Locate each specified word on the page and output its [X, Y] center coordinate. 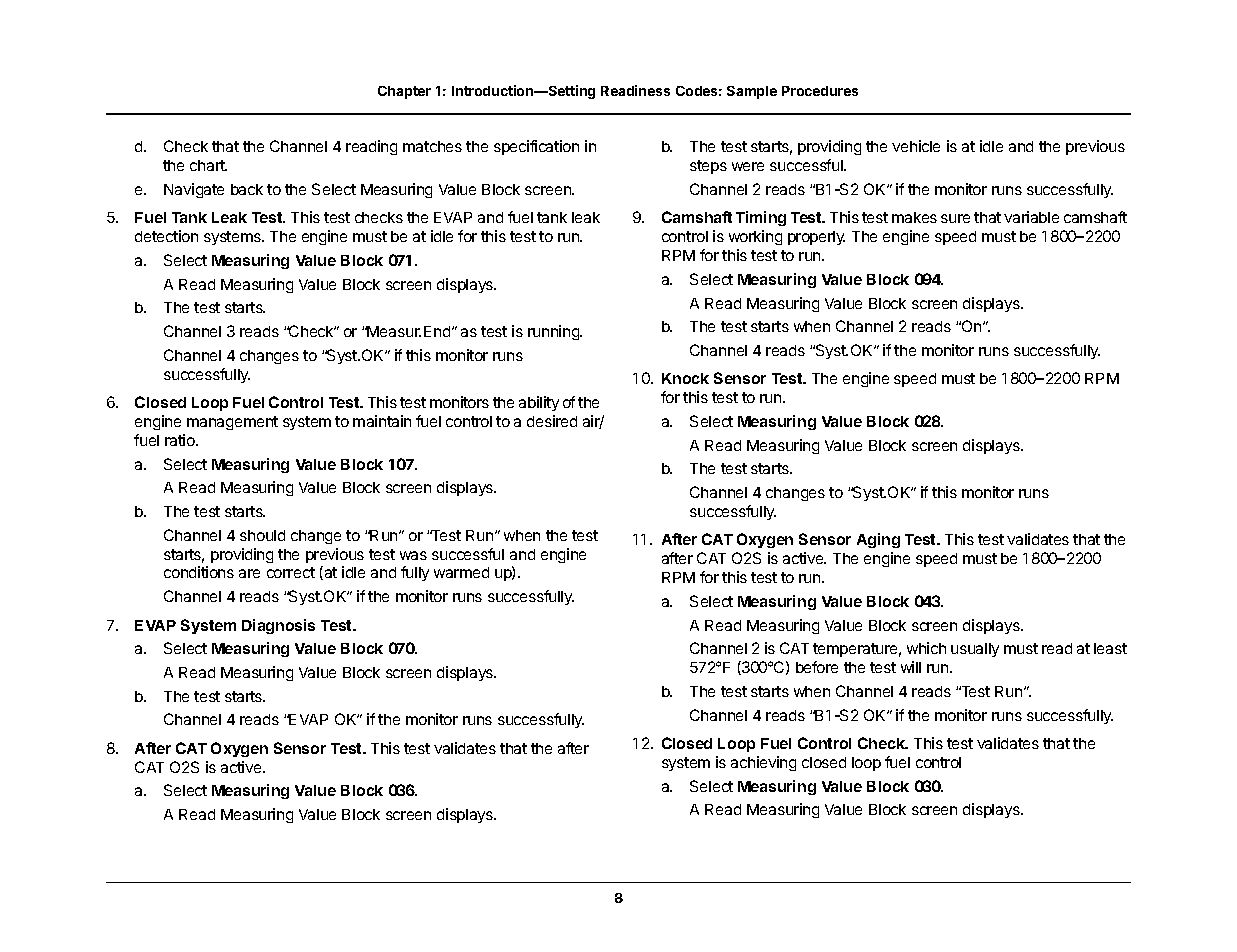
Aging [878, 540]
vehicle [916, 146]
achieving [763, 763]
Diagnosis [278, 626]
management [232, 423]
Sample [752, 92]
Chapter [404, 92]
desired [552, 421]
